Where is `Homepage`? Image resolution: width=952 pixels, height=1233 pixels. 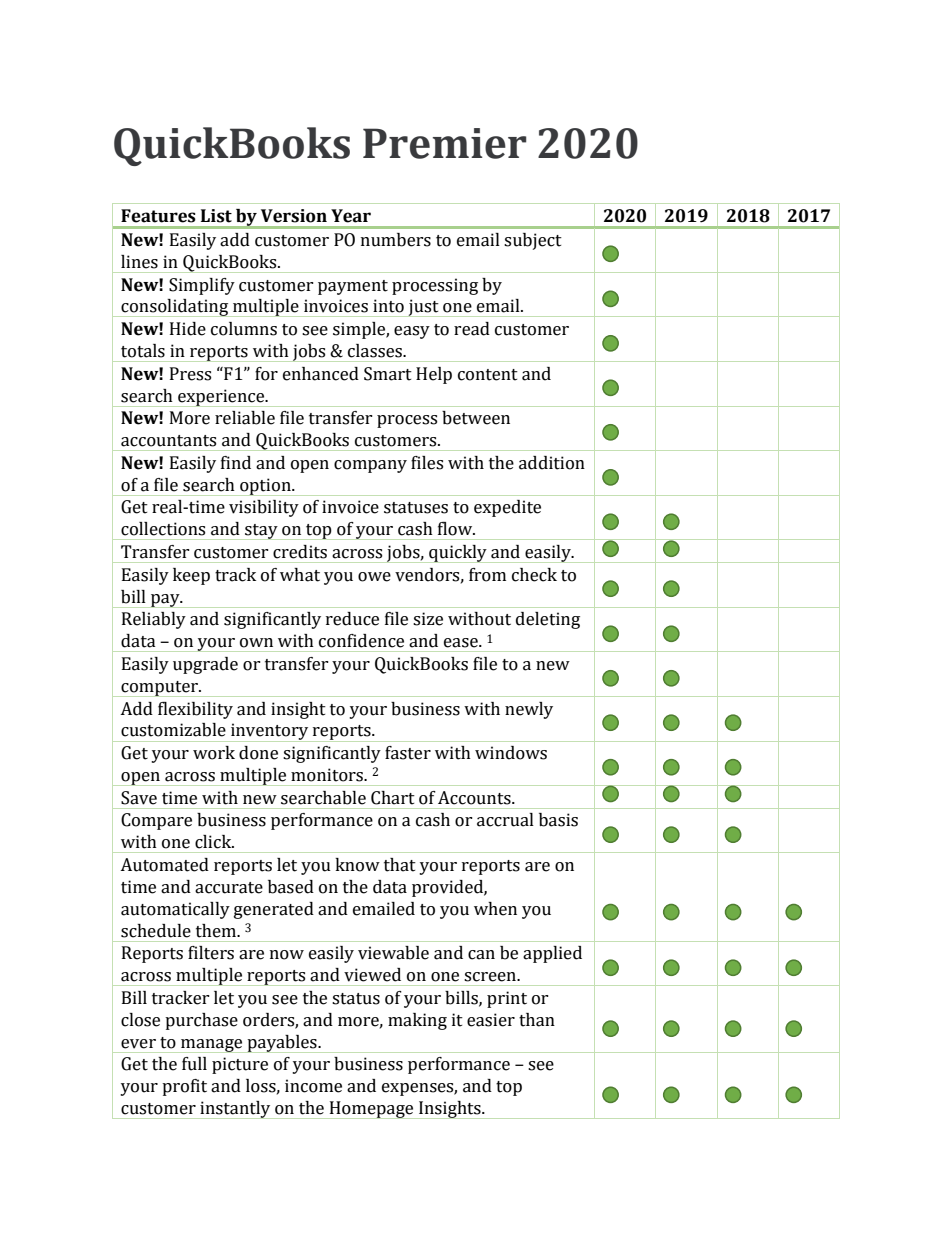
Homepage is located at coordinates (371, 1110).
